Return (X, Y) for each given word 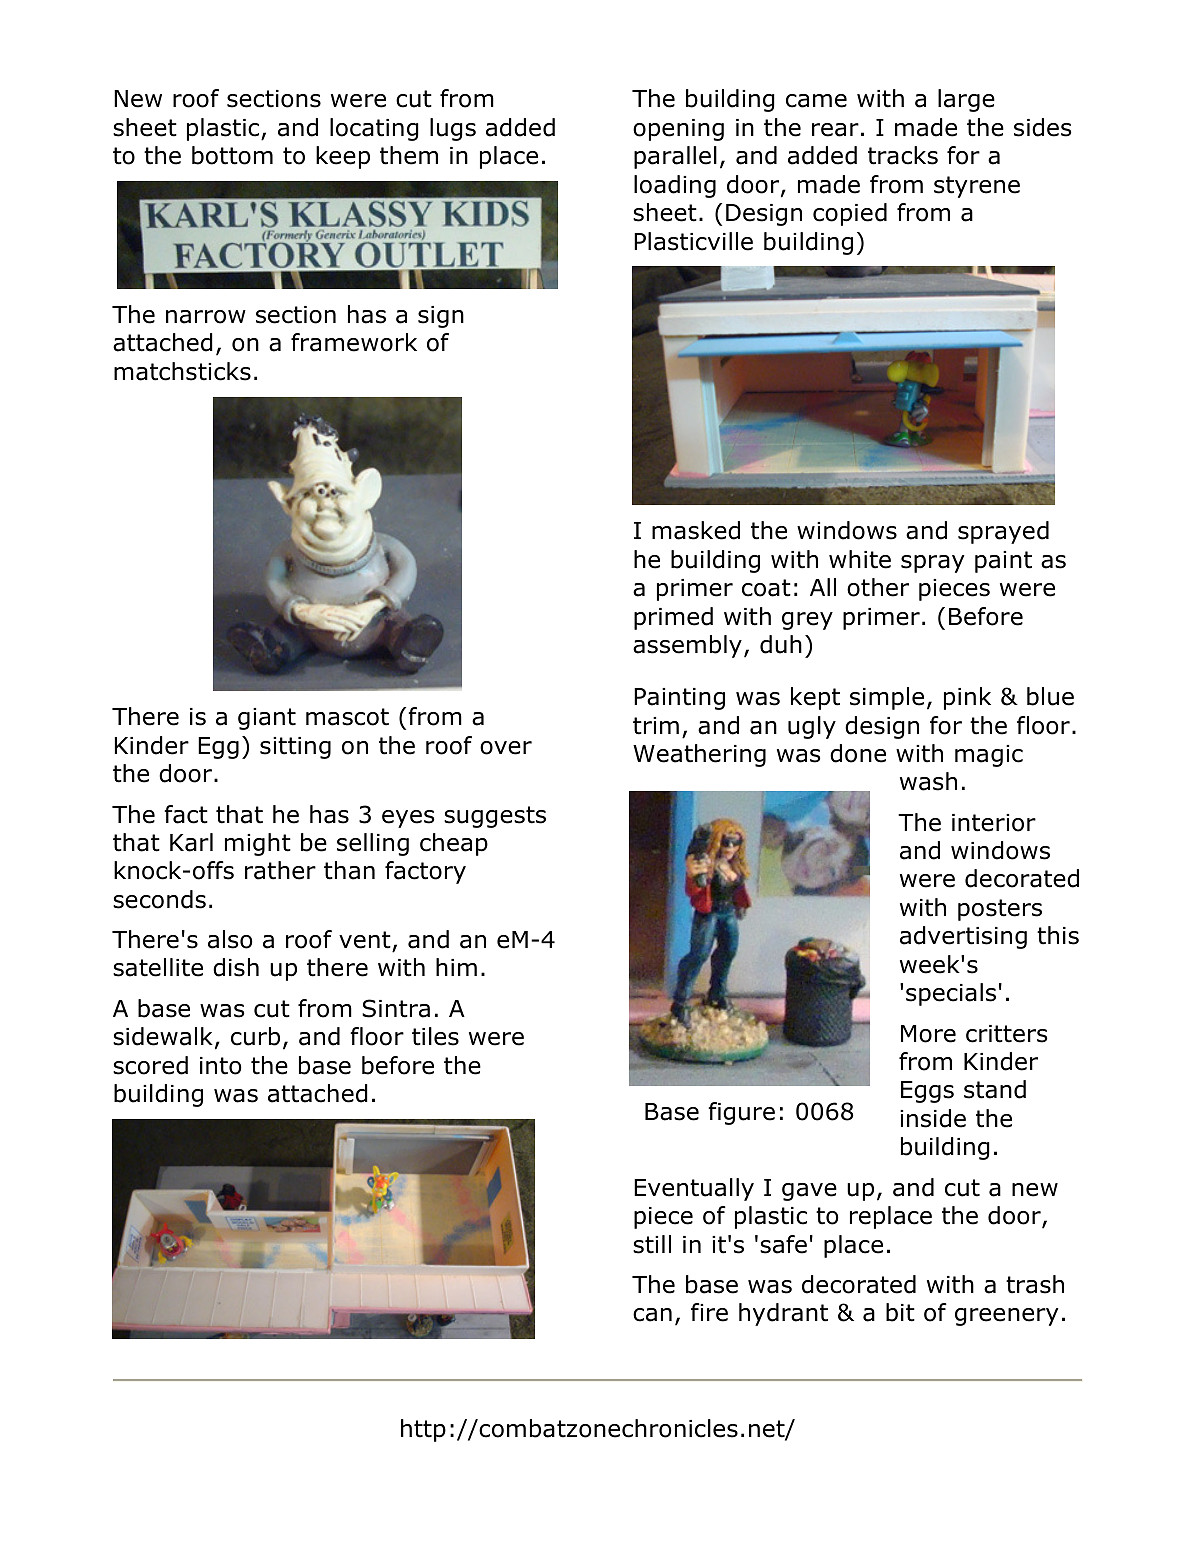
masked (696, 530)
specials (951, 994)
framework (354, 342)
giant (267, 719)
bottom (232, 155)
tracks (903, 155)
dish (236, 967)
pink (967, 698)
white (860, 559)
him (456, 967)
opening (678, 130)
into (221, 1066)
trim (656, 726)
